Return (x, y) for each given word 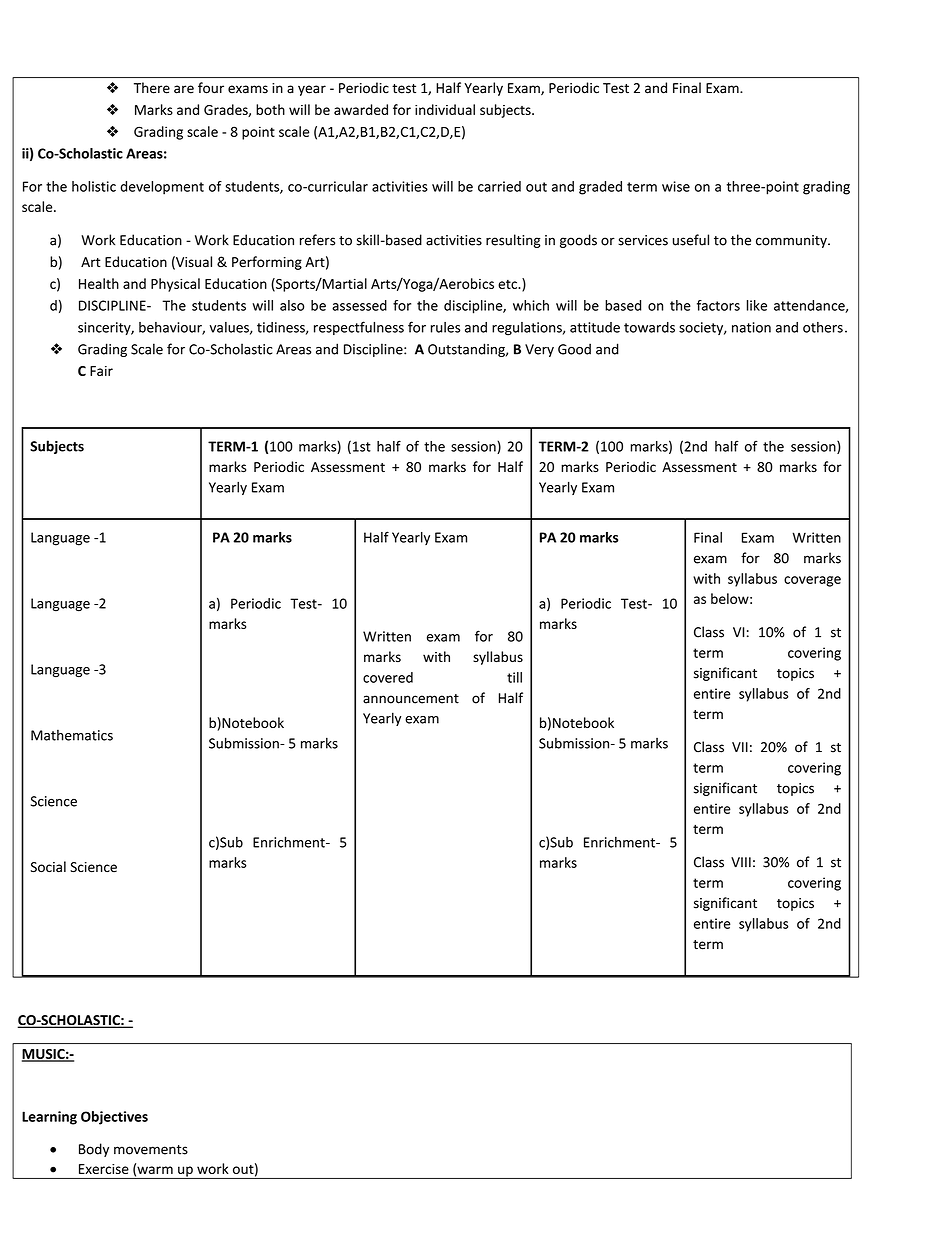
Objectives (114, 1118)
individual (445, 109)
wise (676, 186)
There (152, 88)
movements (151, 1150)
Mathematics (72, 735)
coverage (812, 581)
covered (388, 677)
